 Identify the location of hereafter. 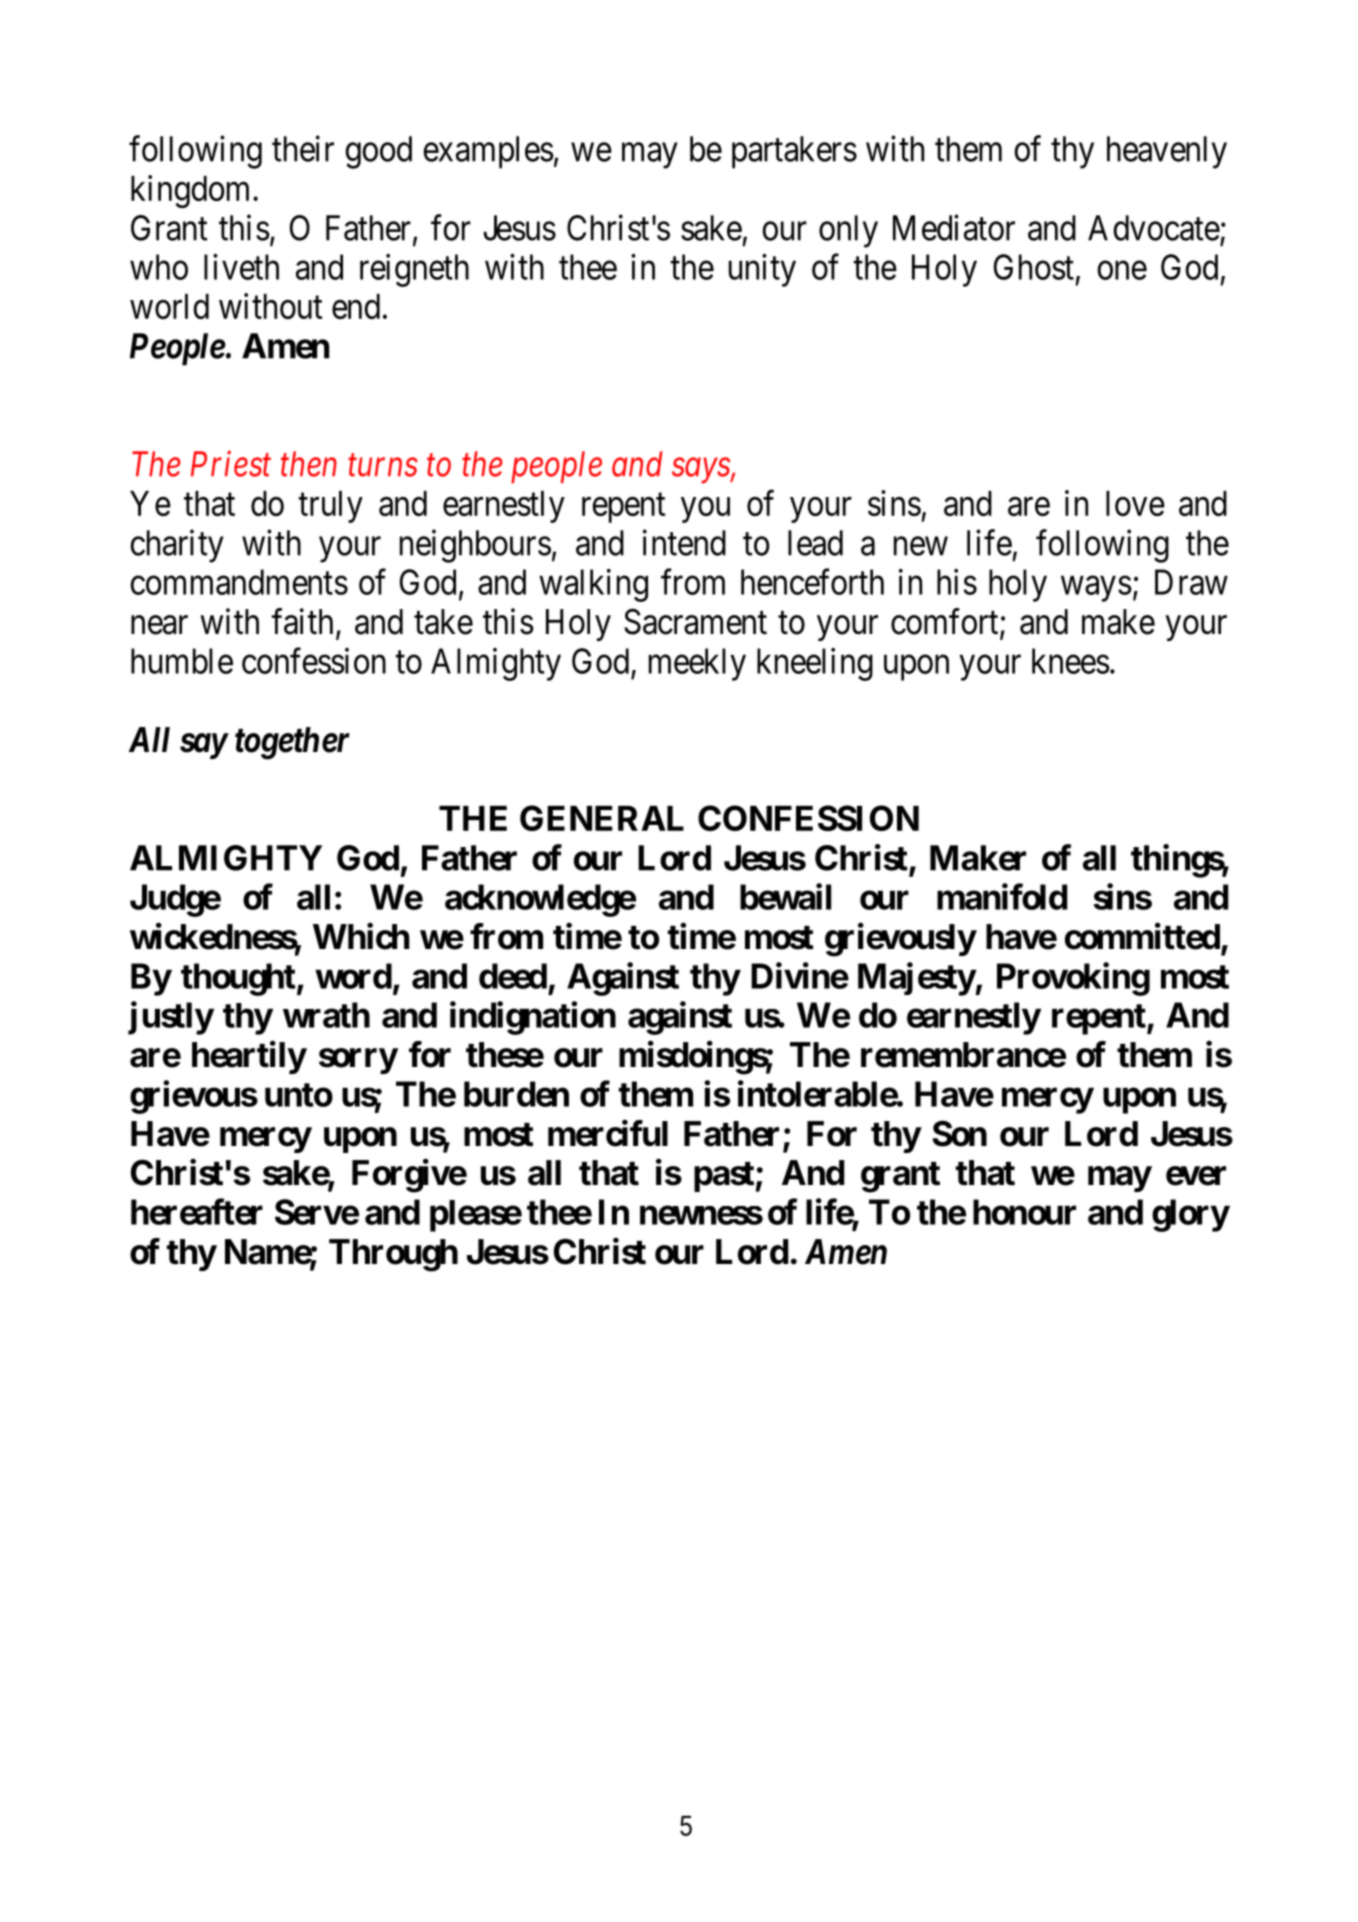
(197, 1211).
